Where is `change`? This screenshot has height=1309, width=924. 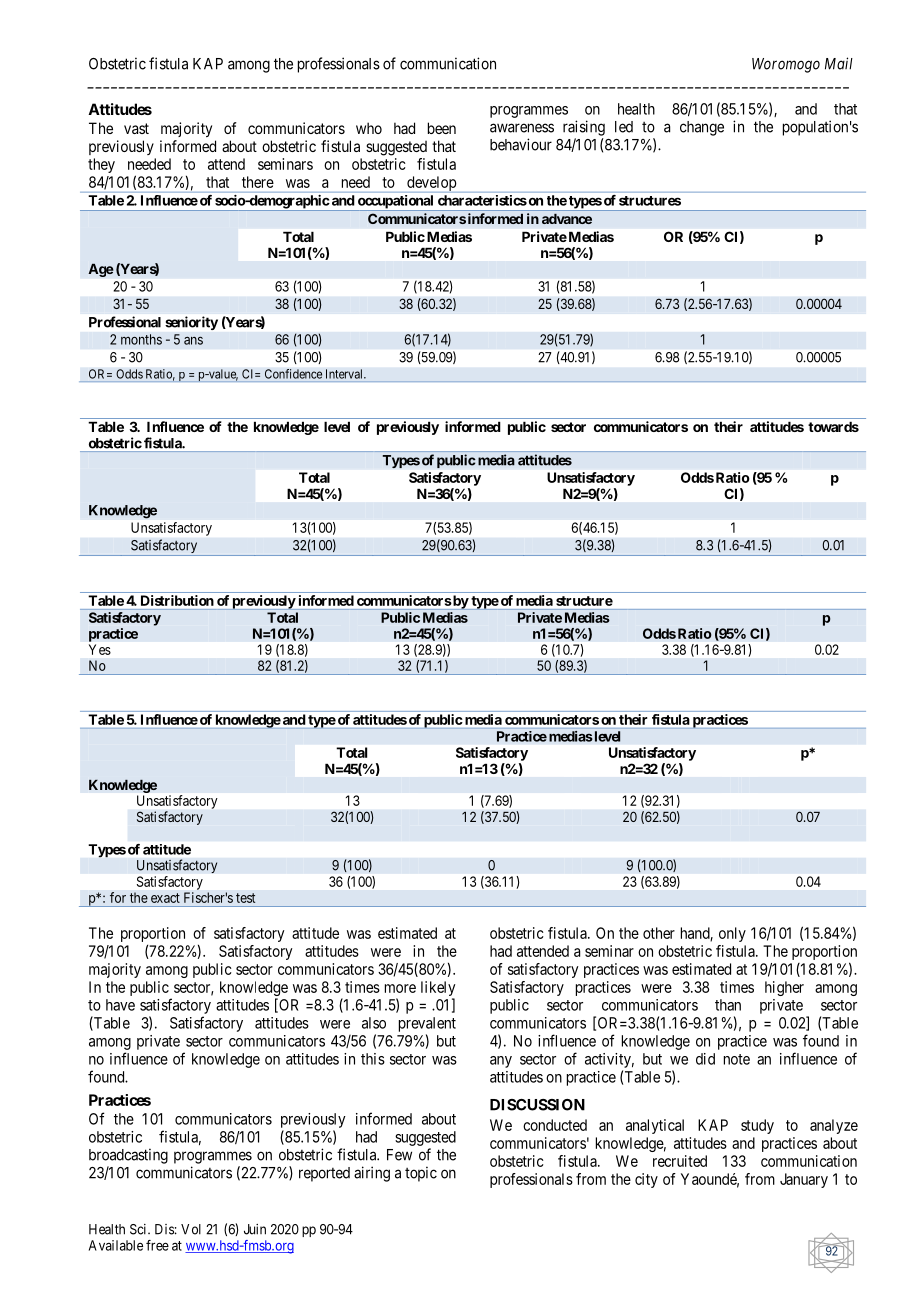 change is located at coordinates (702, 128).
